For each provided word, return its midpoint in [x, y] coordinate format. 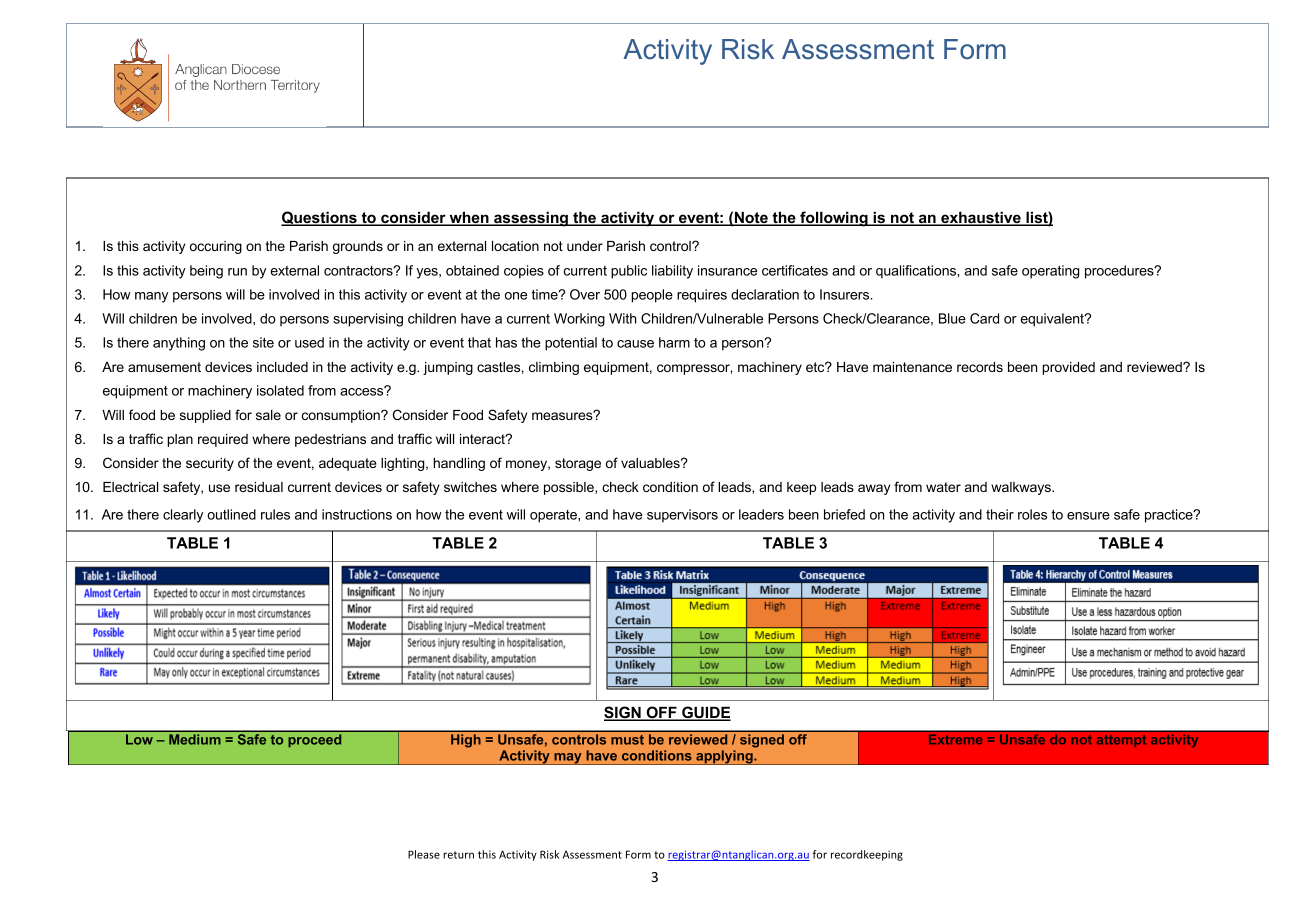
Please [424, 854]
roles [1032, 514]
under [585, 246]
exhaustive [981, 218]
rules [275, 514]
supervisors [682, 516]
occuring [216, 247]
